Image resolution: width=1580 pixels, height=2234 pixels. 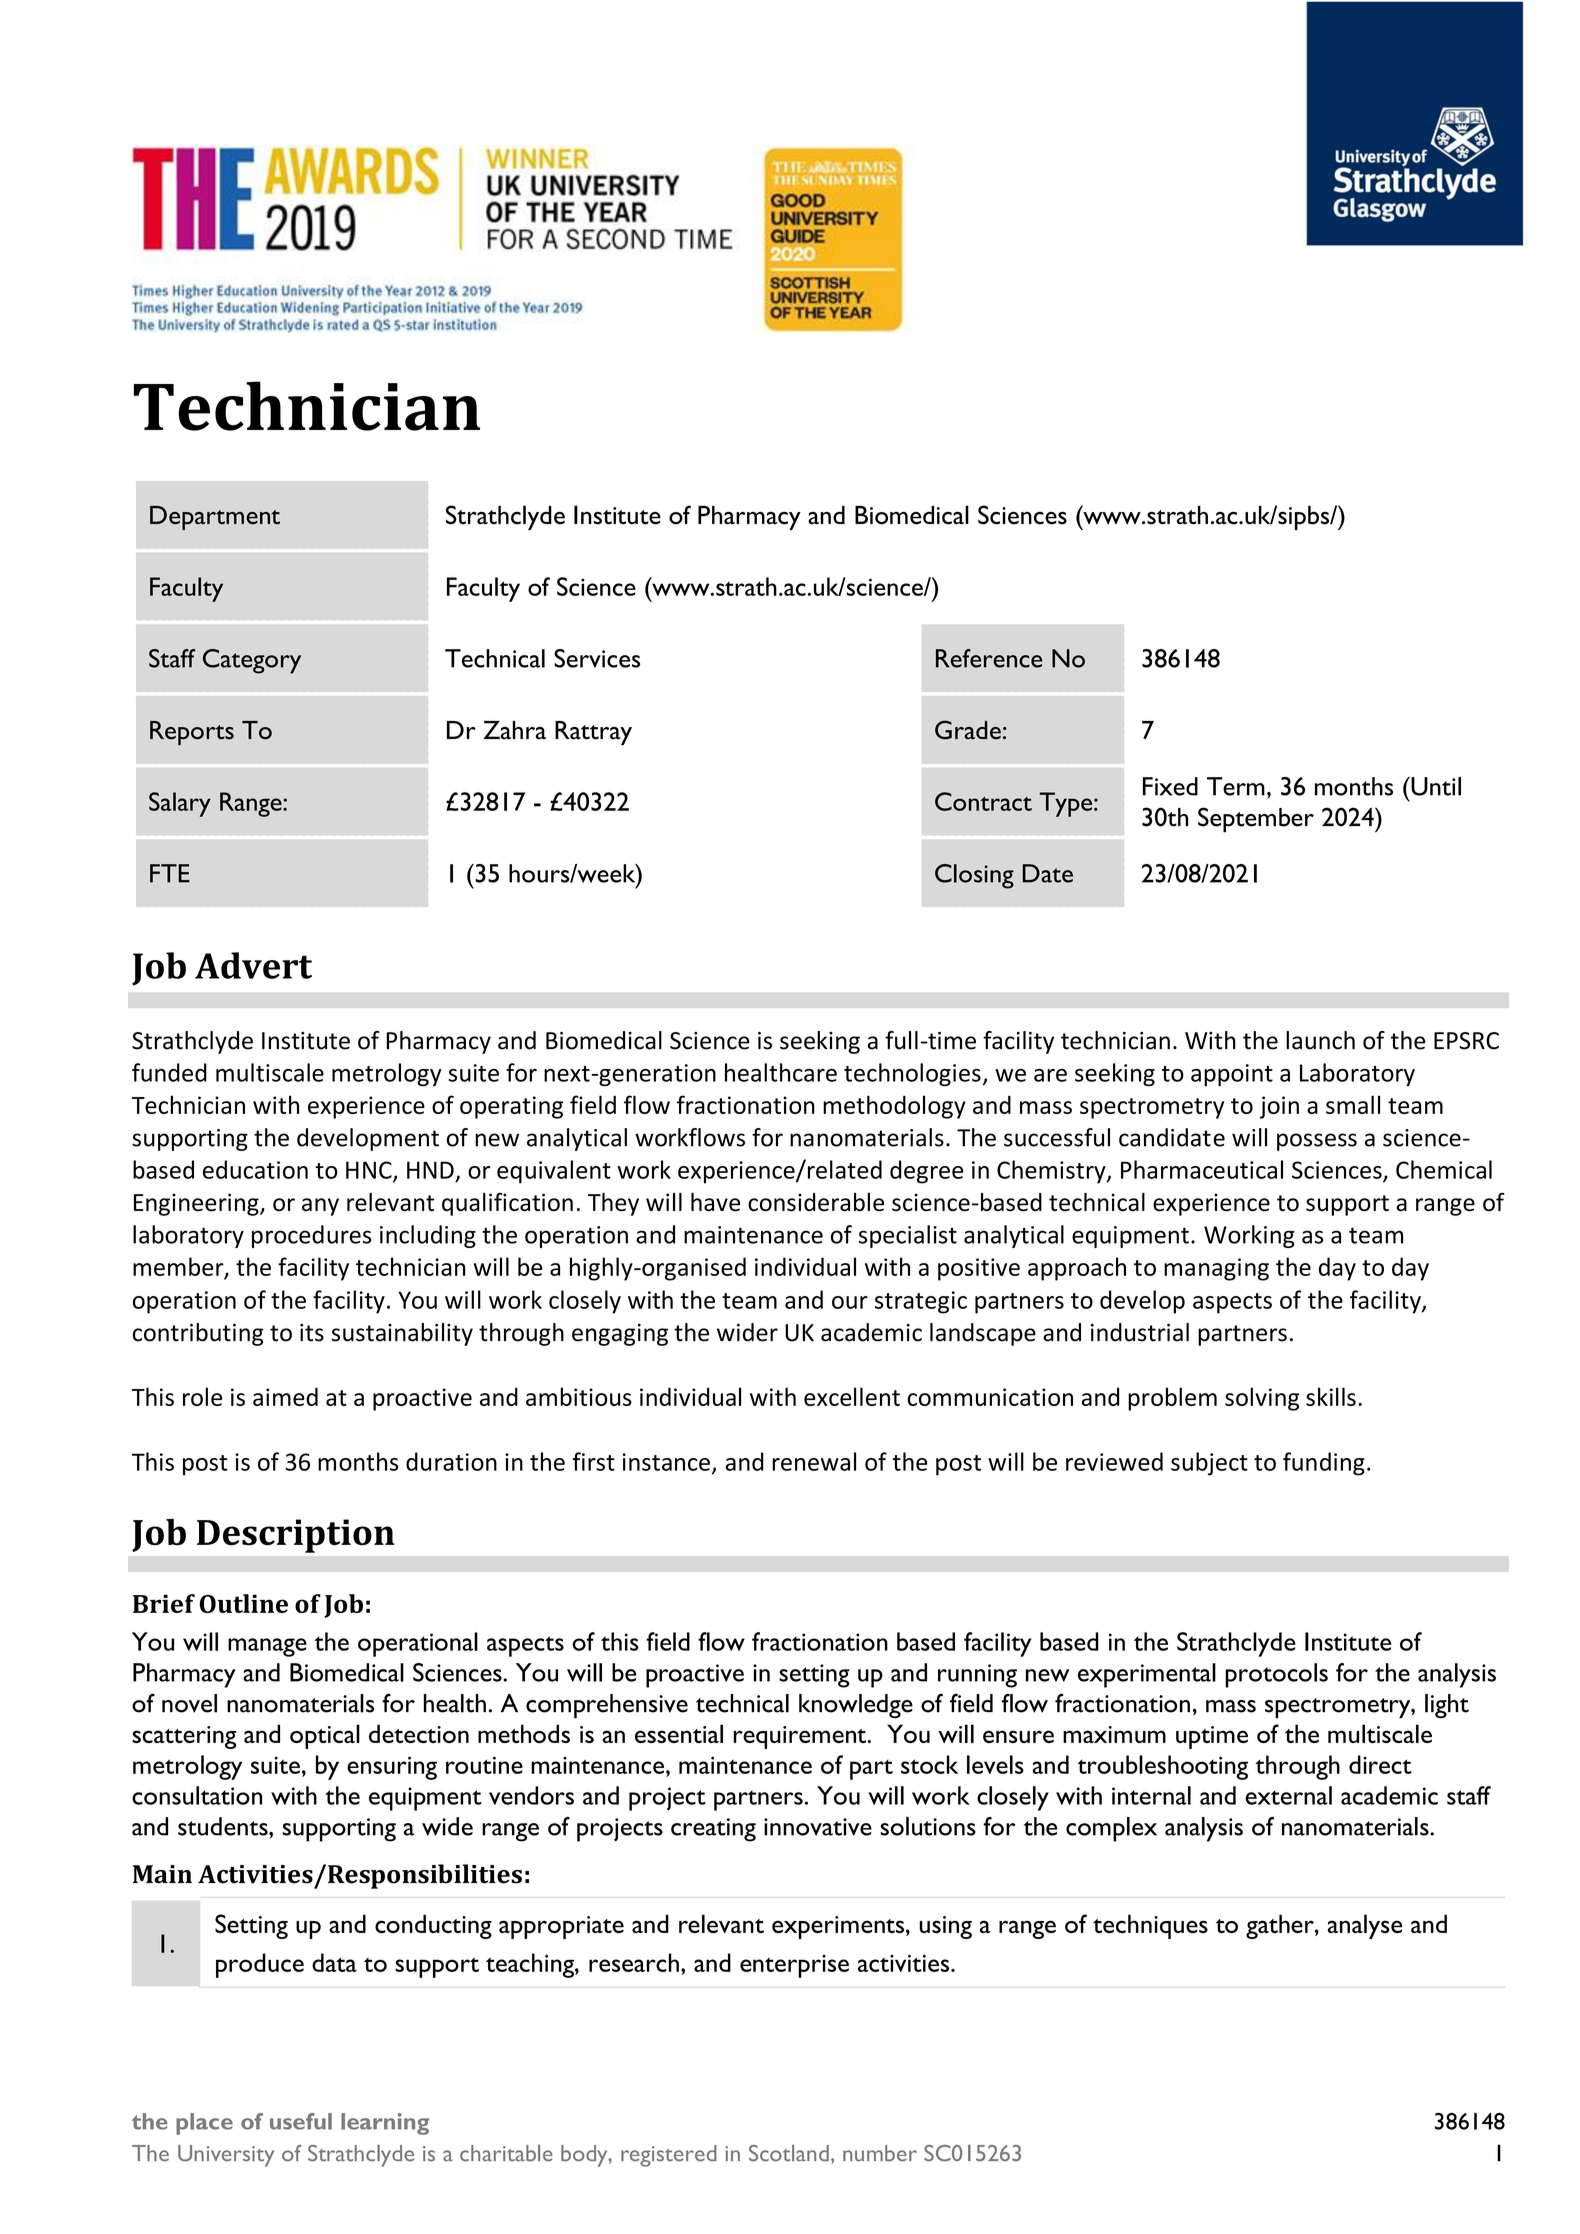 What do you see at coordinates (1281, 1926) in the page?
I see `gather` at bounding box center [1281, 1926].
